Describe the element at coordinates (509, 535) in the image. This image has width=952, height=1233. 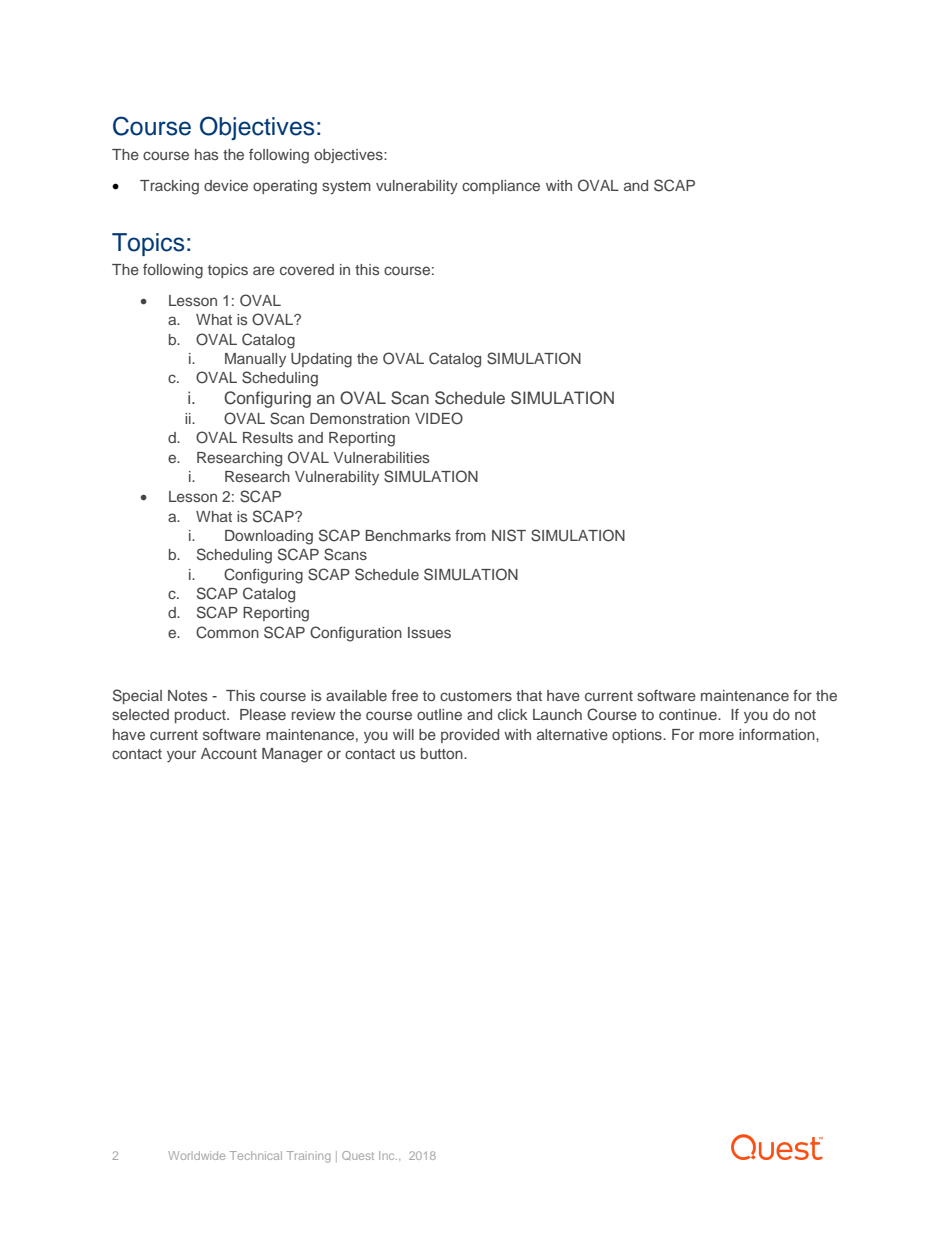
I see `NIST` at that location.
